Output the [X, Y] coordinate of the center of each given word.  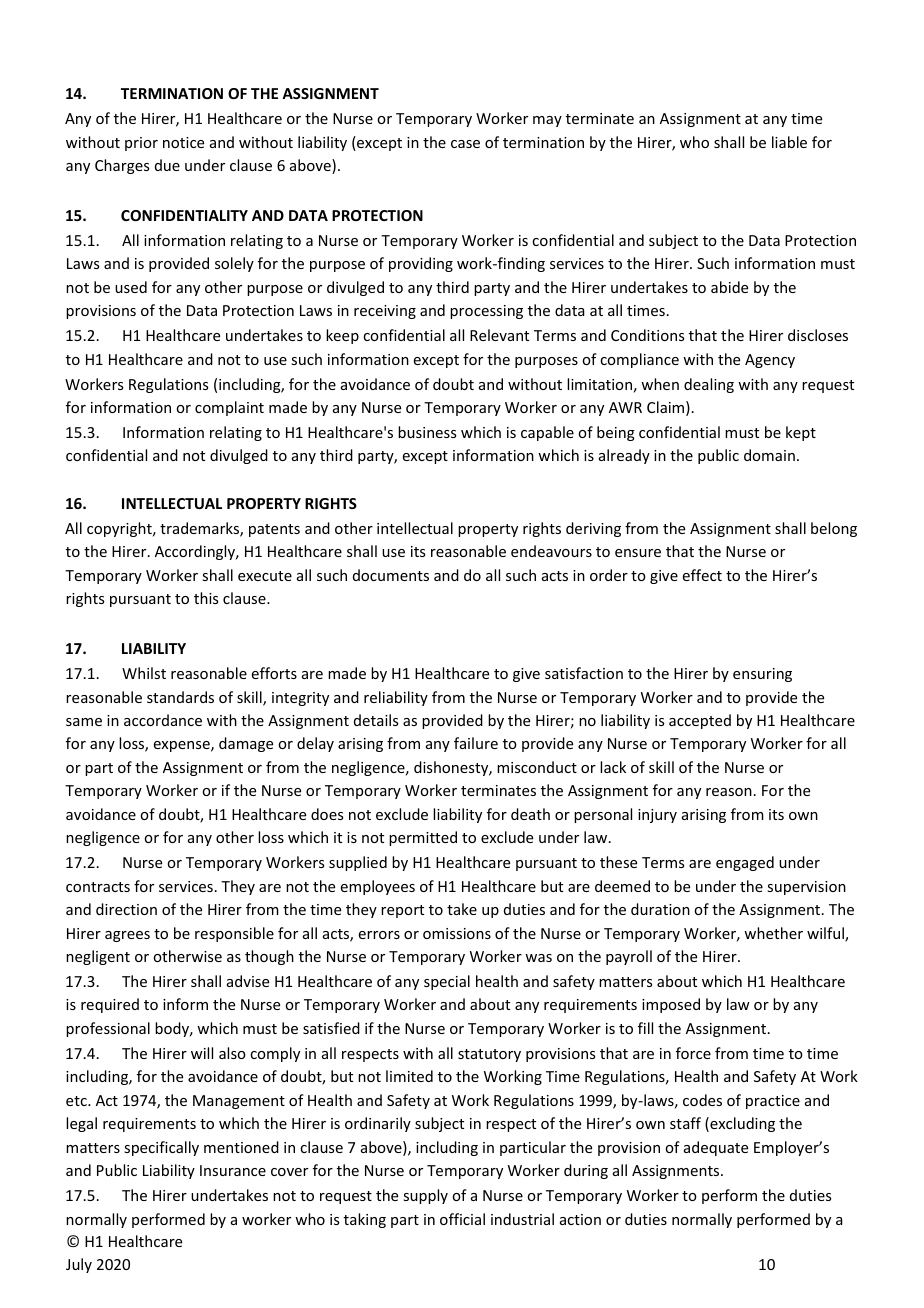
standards [180, 697]
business [427, 432]
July [79, 1265]
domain [769, 455]
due [167, 165]
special [447, 982]
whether [773, 933]
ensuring [762, 675]
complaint [229, 408]
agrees [127, 936]
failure [476, 743]
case [465, 144]
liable [789, 142]
